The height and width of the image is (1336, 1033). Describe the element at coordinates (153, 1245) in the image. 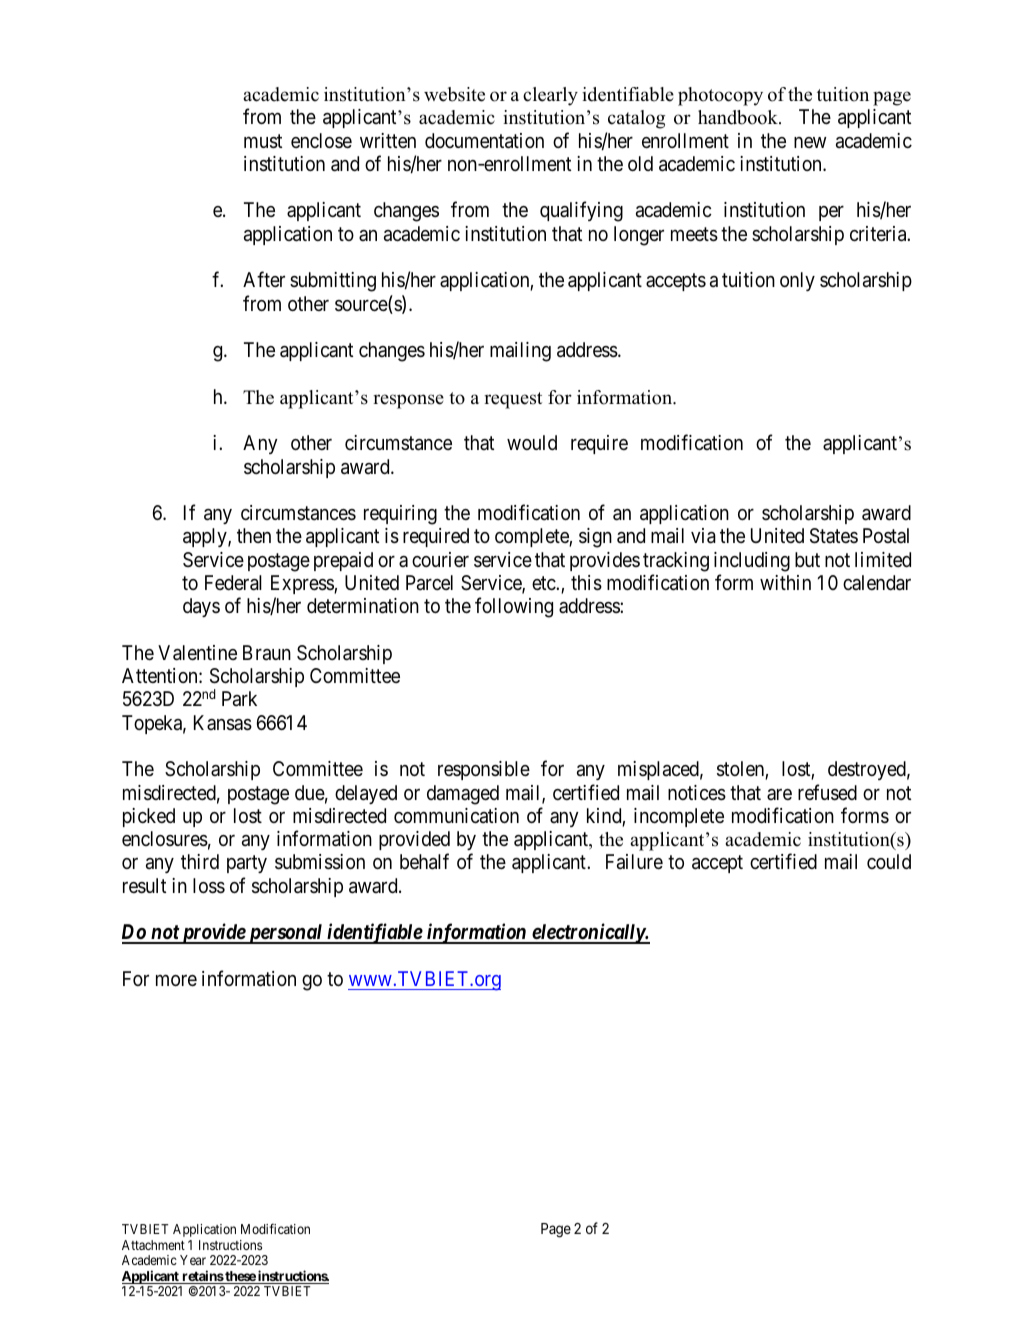

I see `Attachment` at that location.
